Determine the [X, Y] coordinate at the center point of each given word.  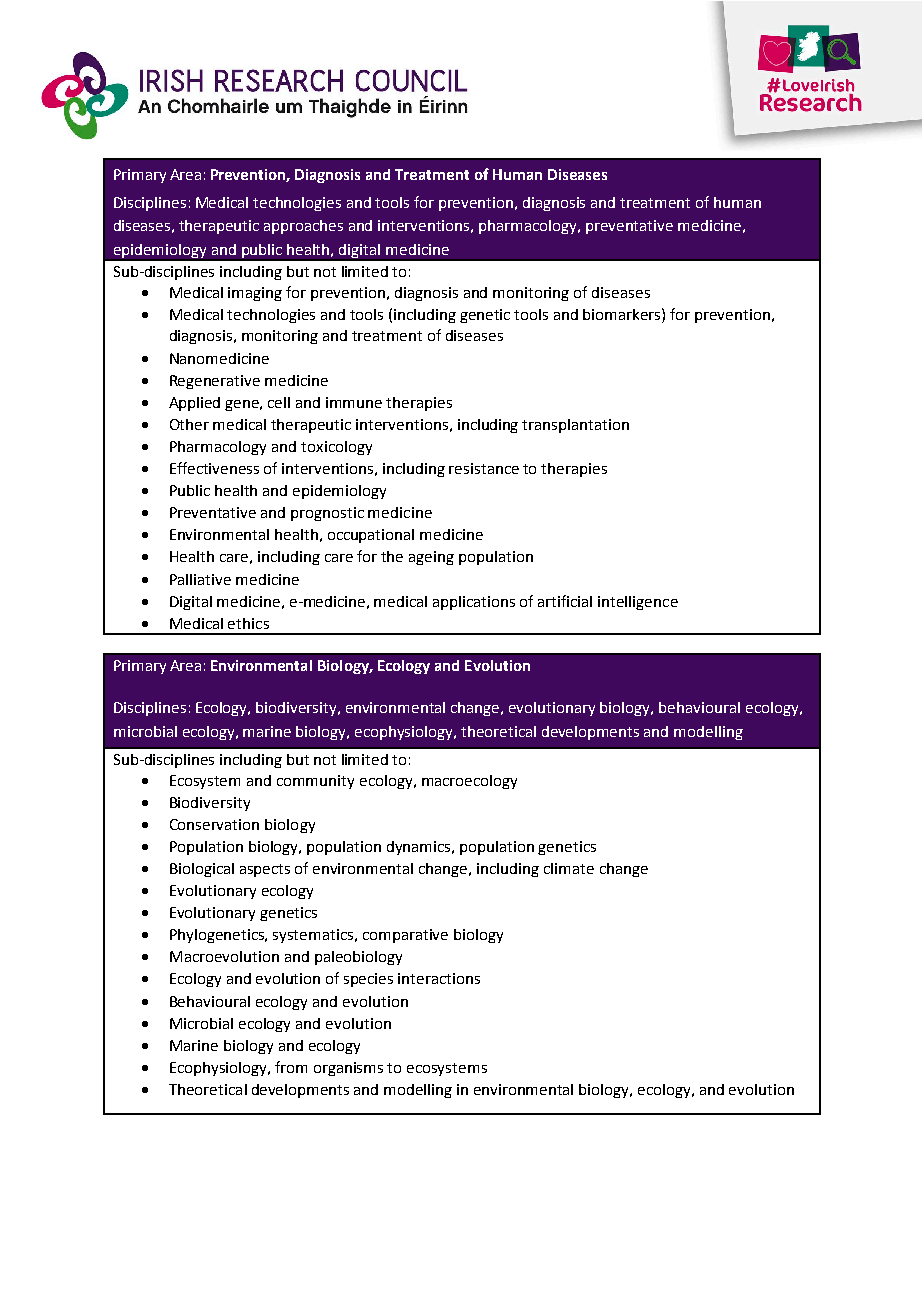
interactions [439, 978]
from [291, 1067]
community [315, 782]
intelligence [638, 603]
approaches [303, 227]
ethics [248, 623]
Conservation [214, 824]
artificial [565, 601]
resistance [484, 468]
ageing [431, 558]
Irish [239, 107]
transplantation [575, 426]
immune [354, 402]
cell [279, 402]
